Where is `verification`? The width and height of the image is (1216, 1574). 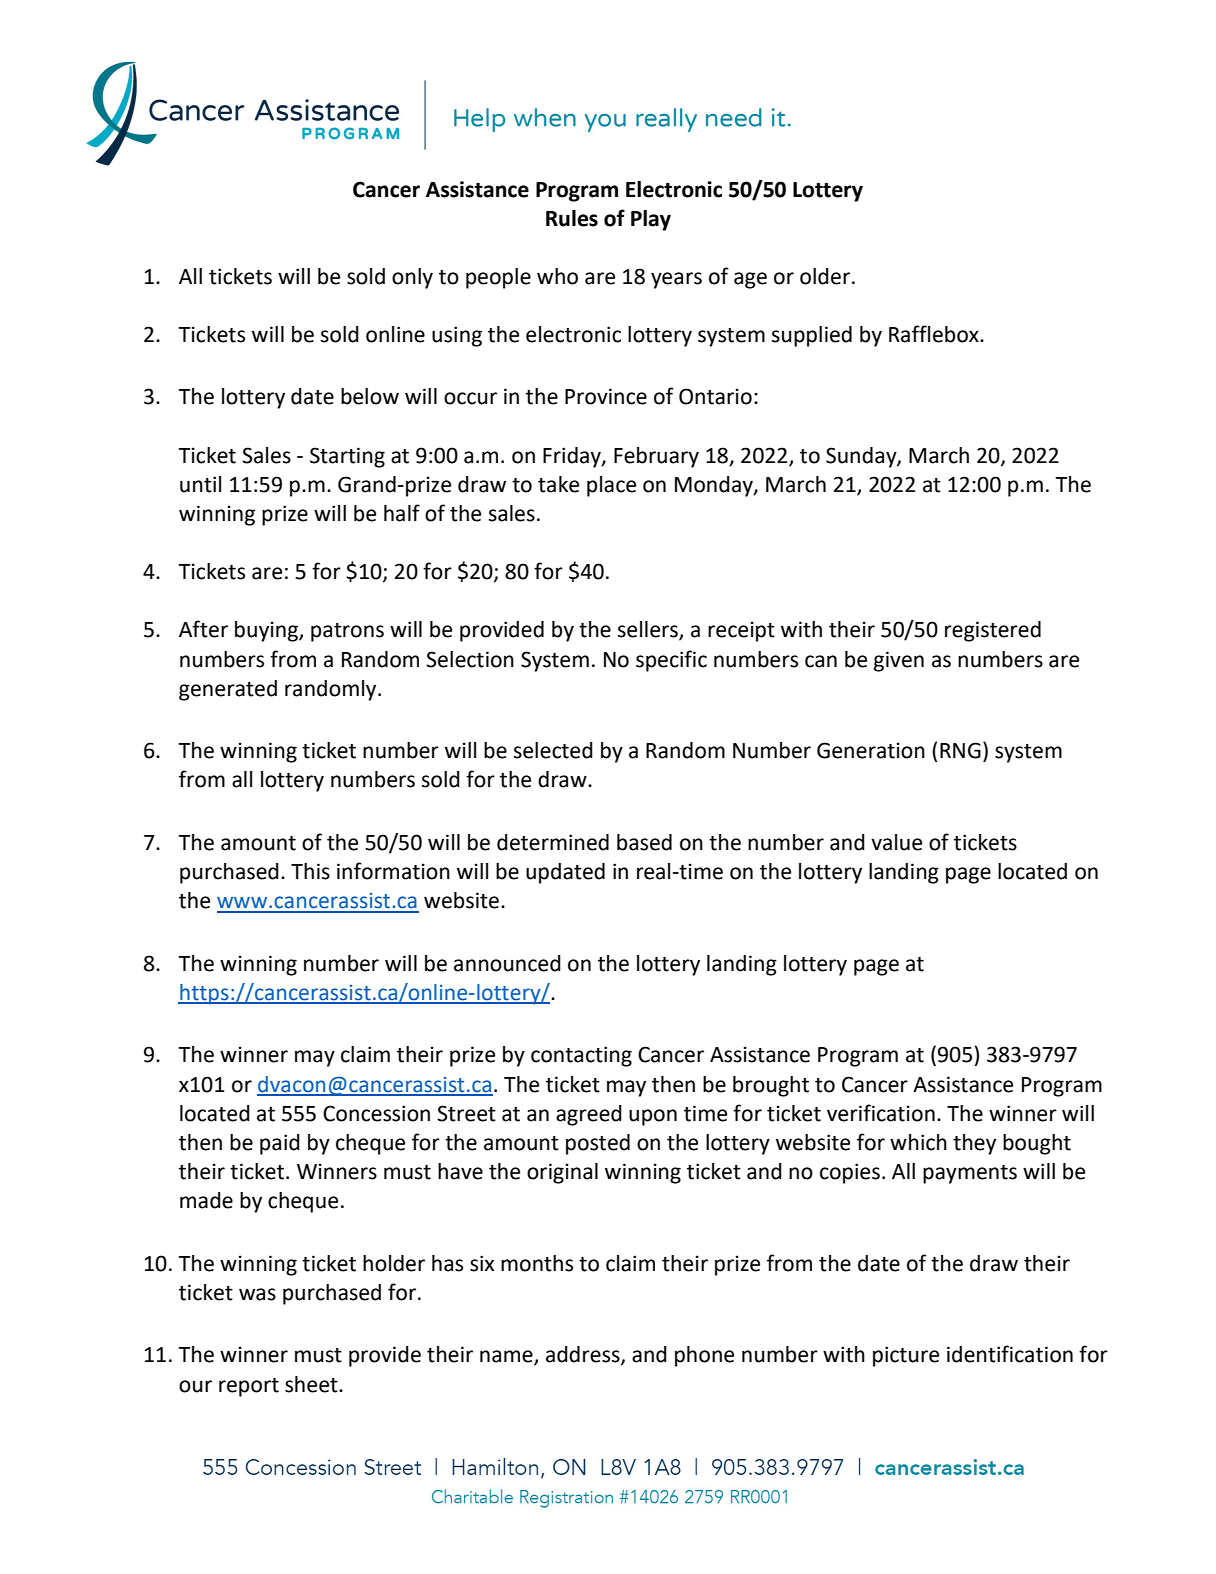
verification is located at coordinates (881, 1113).
